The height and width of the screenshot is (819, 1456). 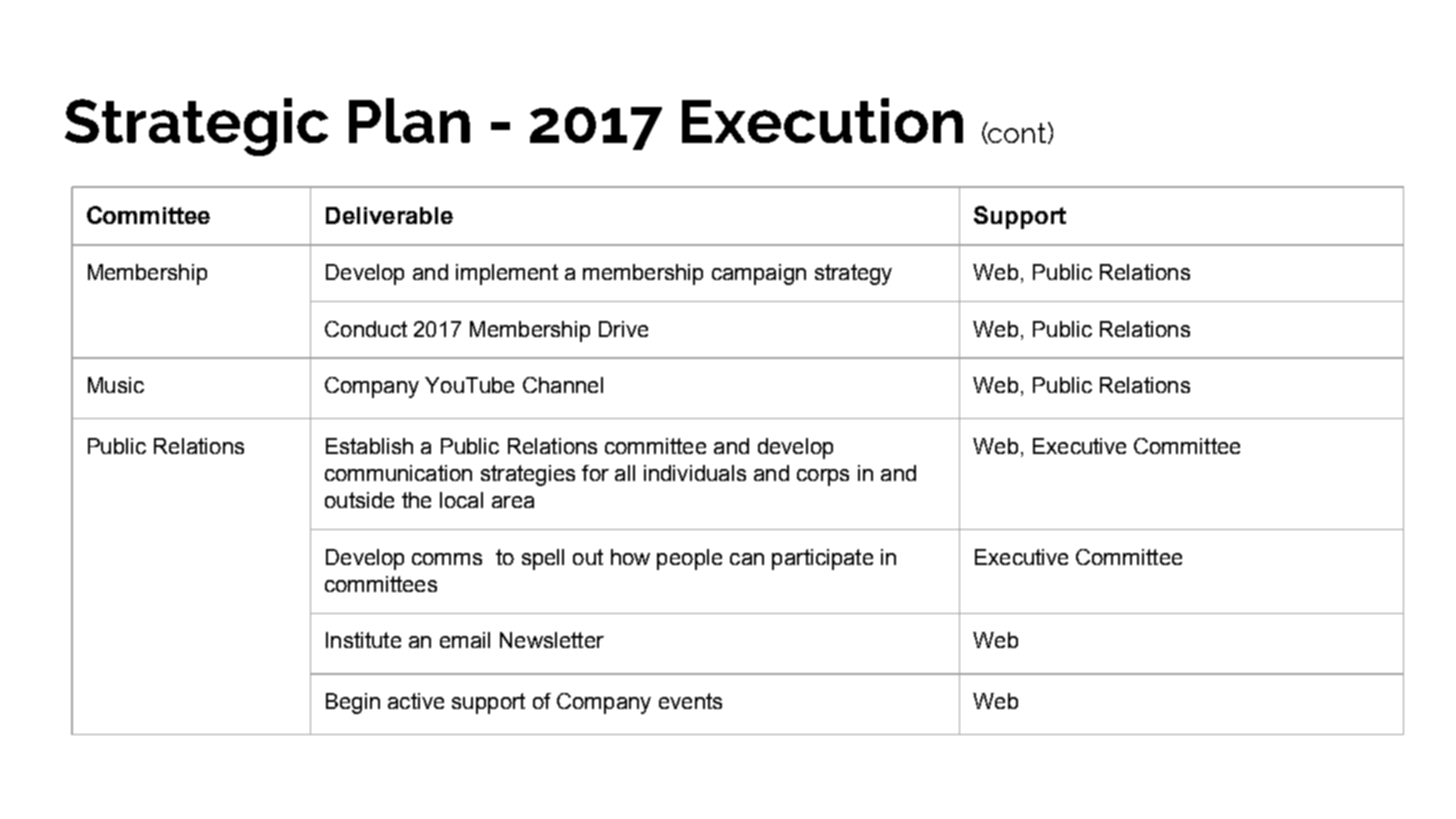 I want to click on implement, so click(x=507, y=274).
